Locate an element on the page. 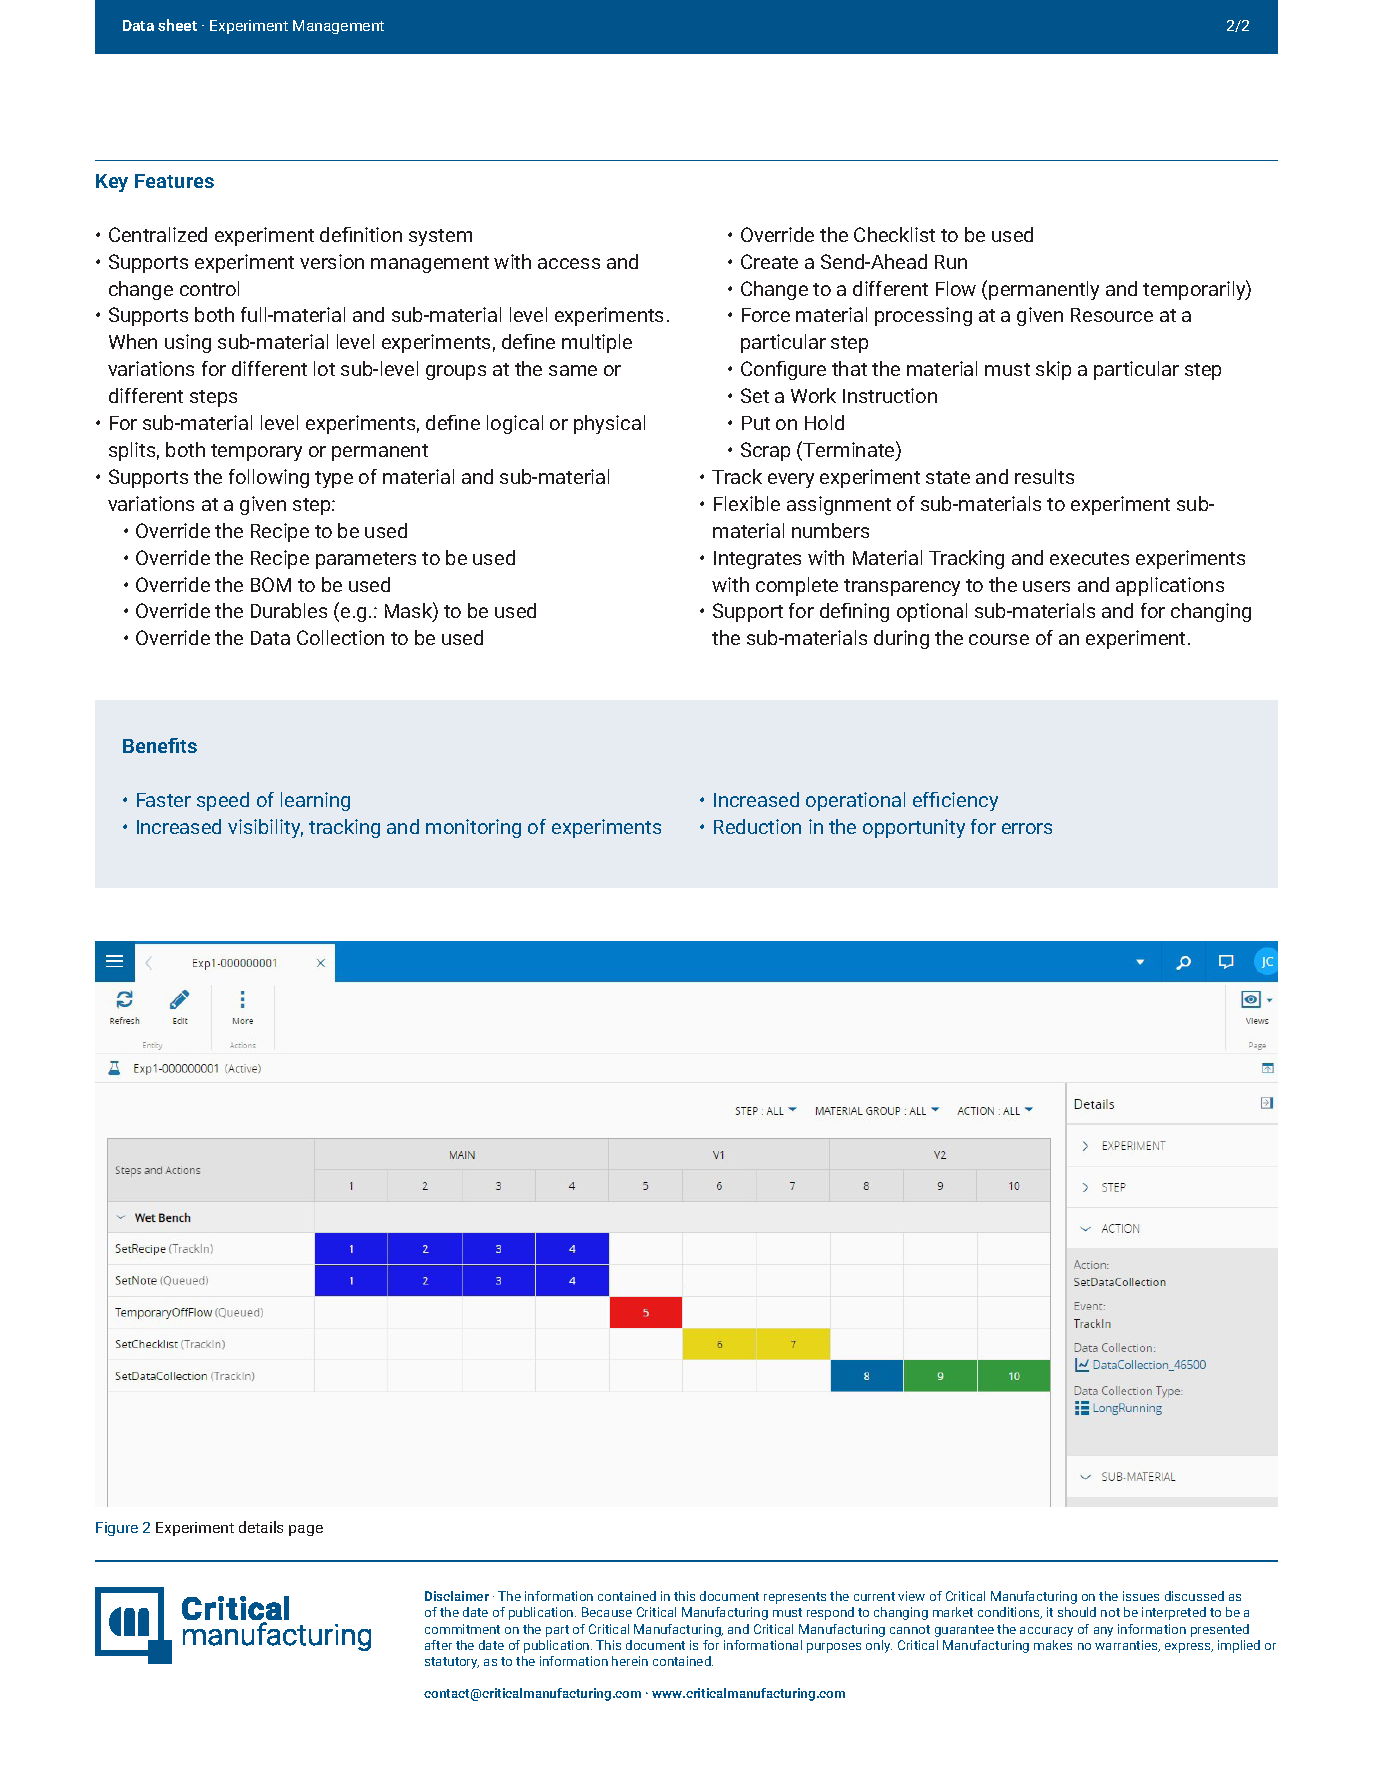 The height and width of the document is (1776, 1373). Run is located at coordinates (951, 262).
